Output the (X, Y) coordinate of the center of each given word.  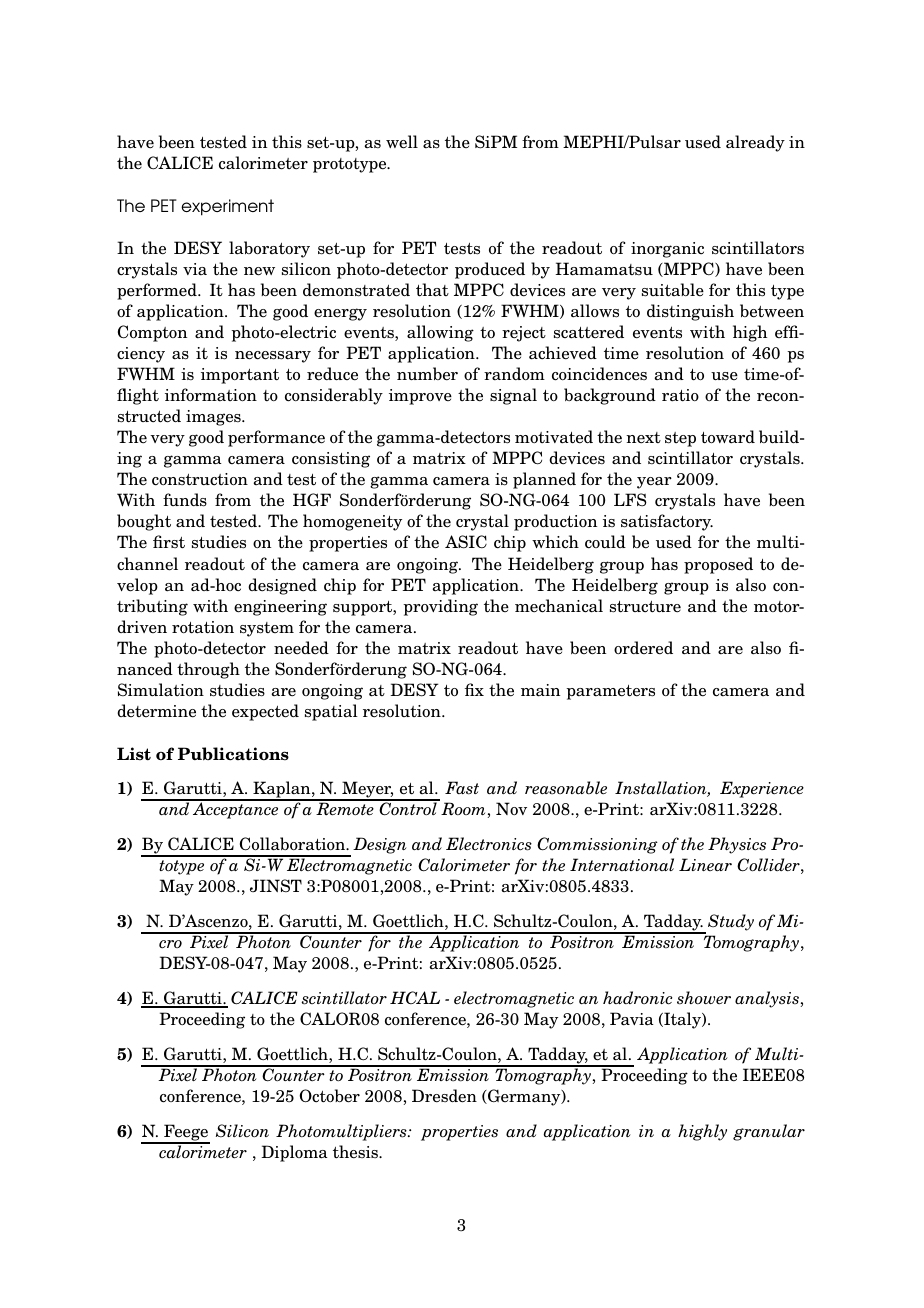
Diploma (294, 1153)
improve (420, 397)
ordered (643, 648)
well (402, 142)
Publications (233, 754)
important (240, 376)
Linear (705, 864)
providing (440, 607)
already (755, 143)
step (680, 439)
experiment (227, 207)
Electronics (489, 844)
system (267, 629)
